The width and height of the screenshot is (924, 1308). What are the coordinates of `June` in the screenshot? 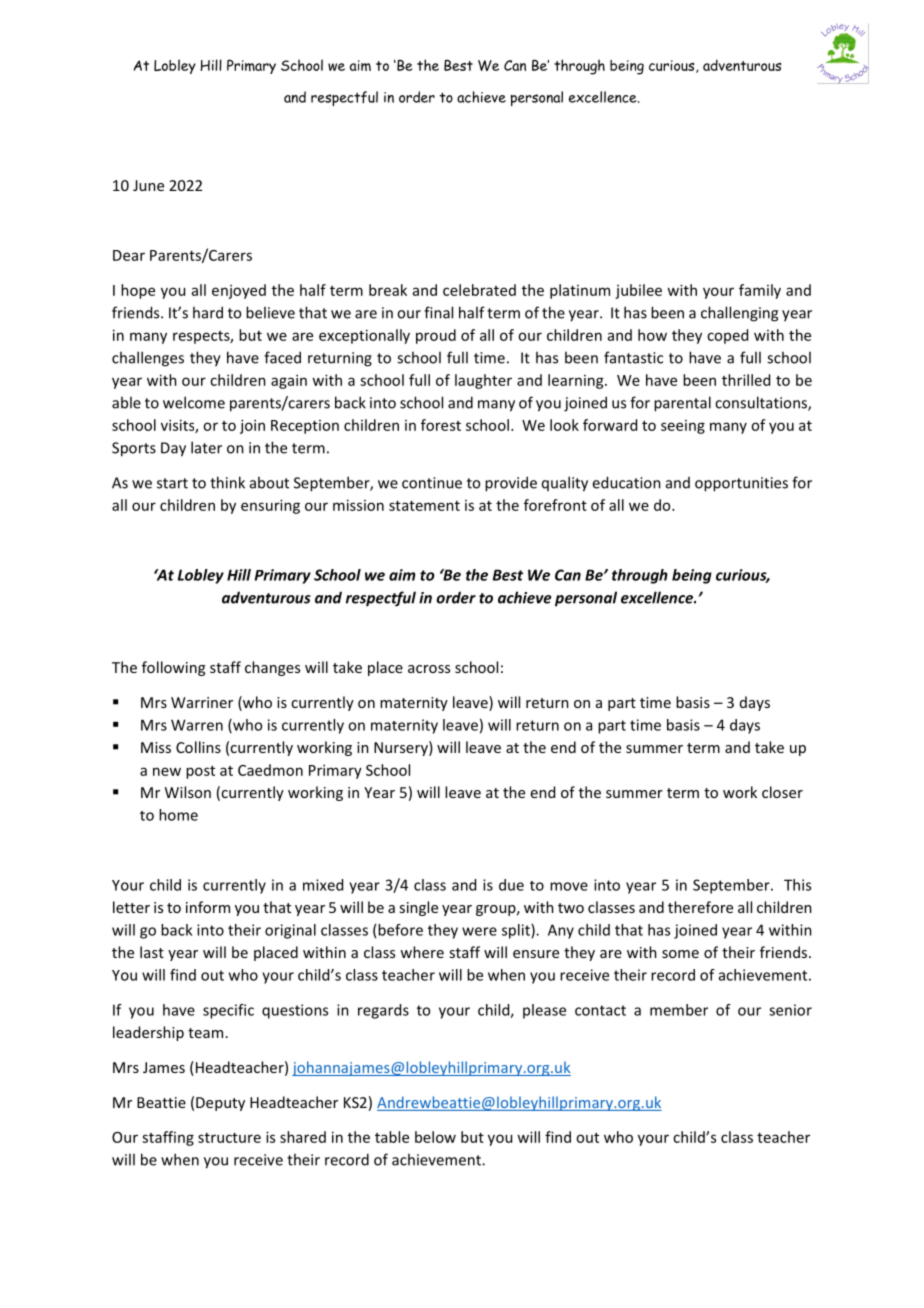 It's located at (148, 185).
